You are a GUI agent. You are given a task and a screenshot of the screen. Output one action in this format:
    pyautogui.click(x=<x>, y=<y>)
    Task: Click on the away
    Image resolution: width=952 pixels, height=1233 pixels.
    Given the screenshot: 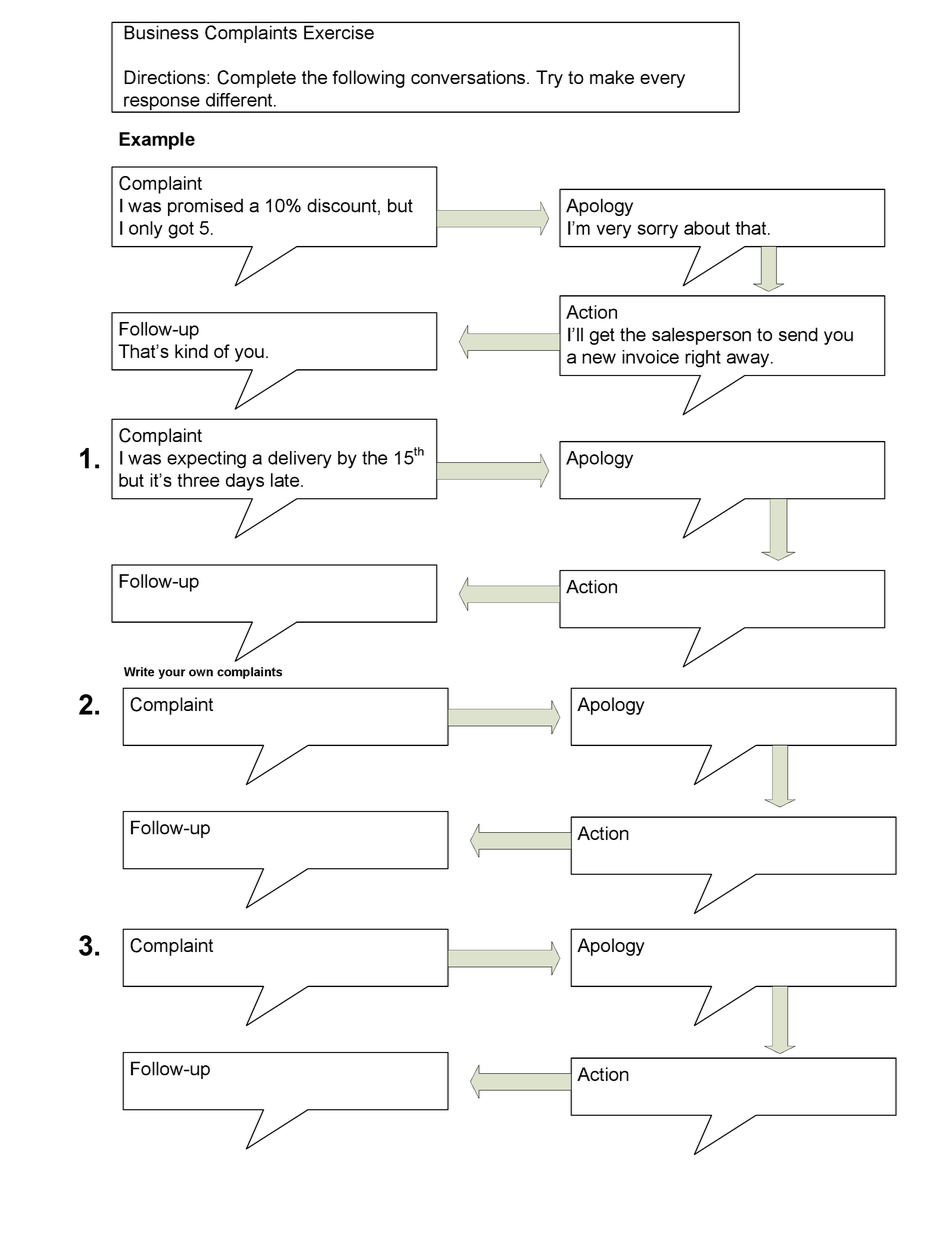 What is the action you would take?
    pyautogui.click(x=749, y=360)
